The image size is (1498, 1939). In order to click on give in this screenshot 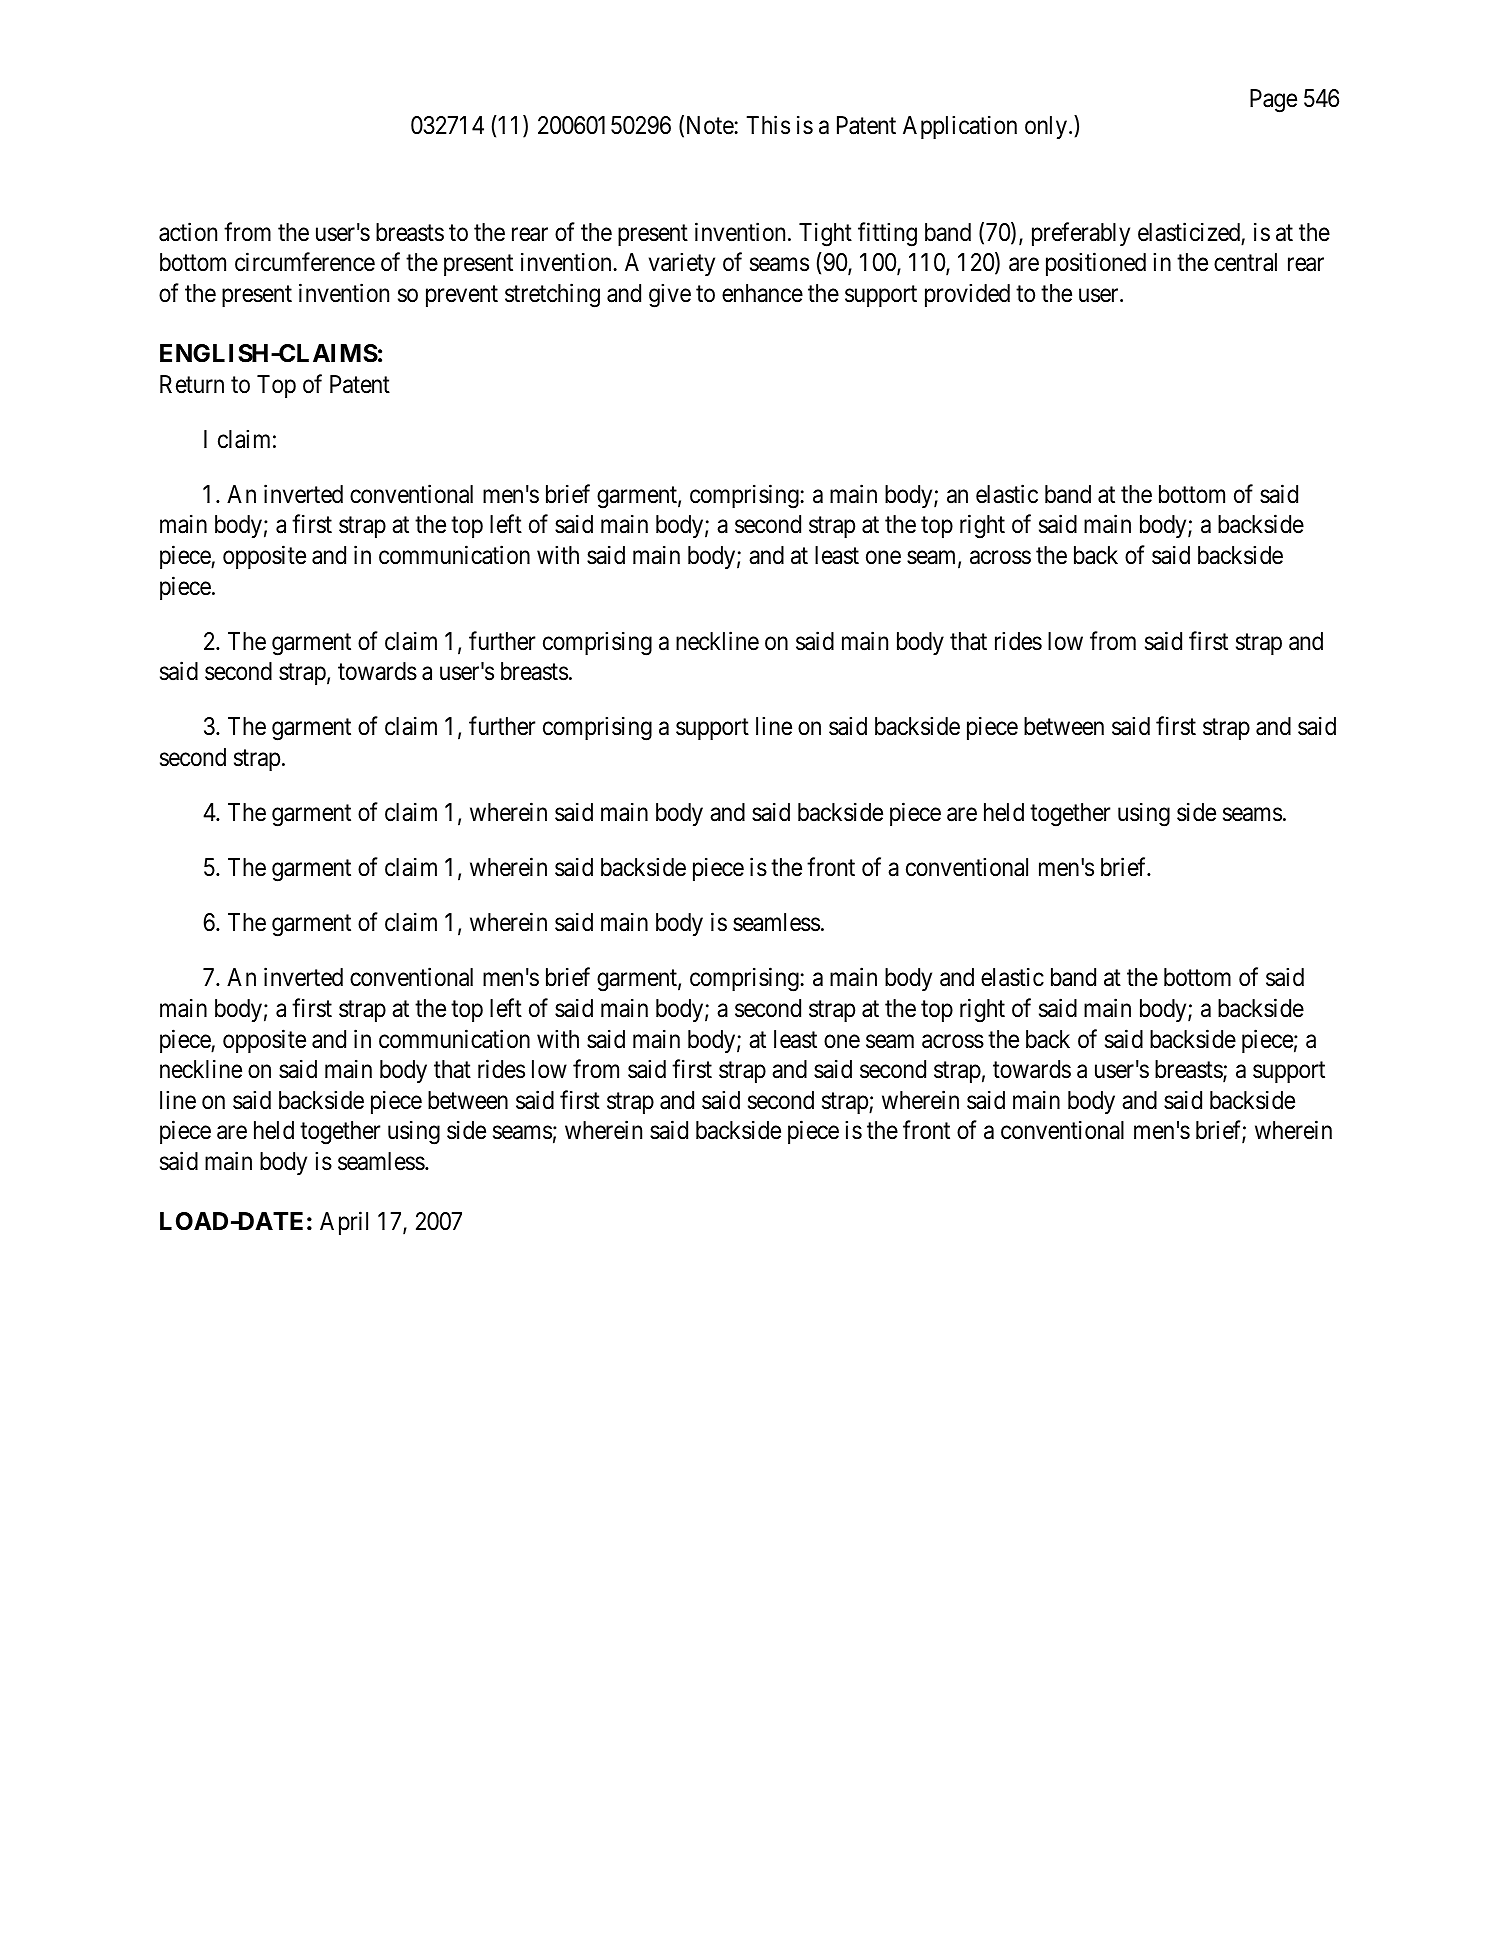, I will do `click(670, 295)`.
